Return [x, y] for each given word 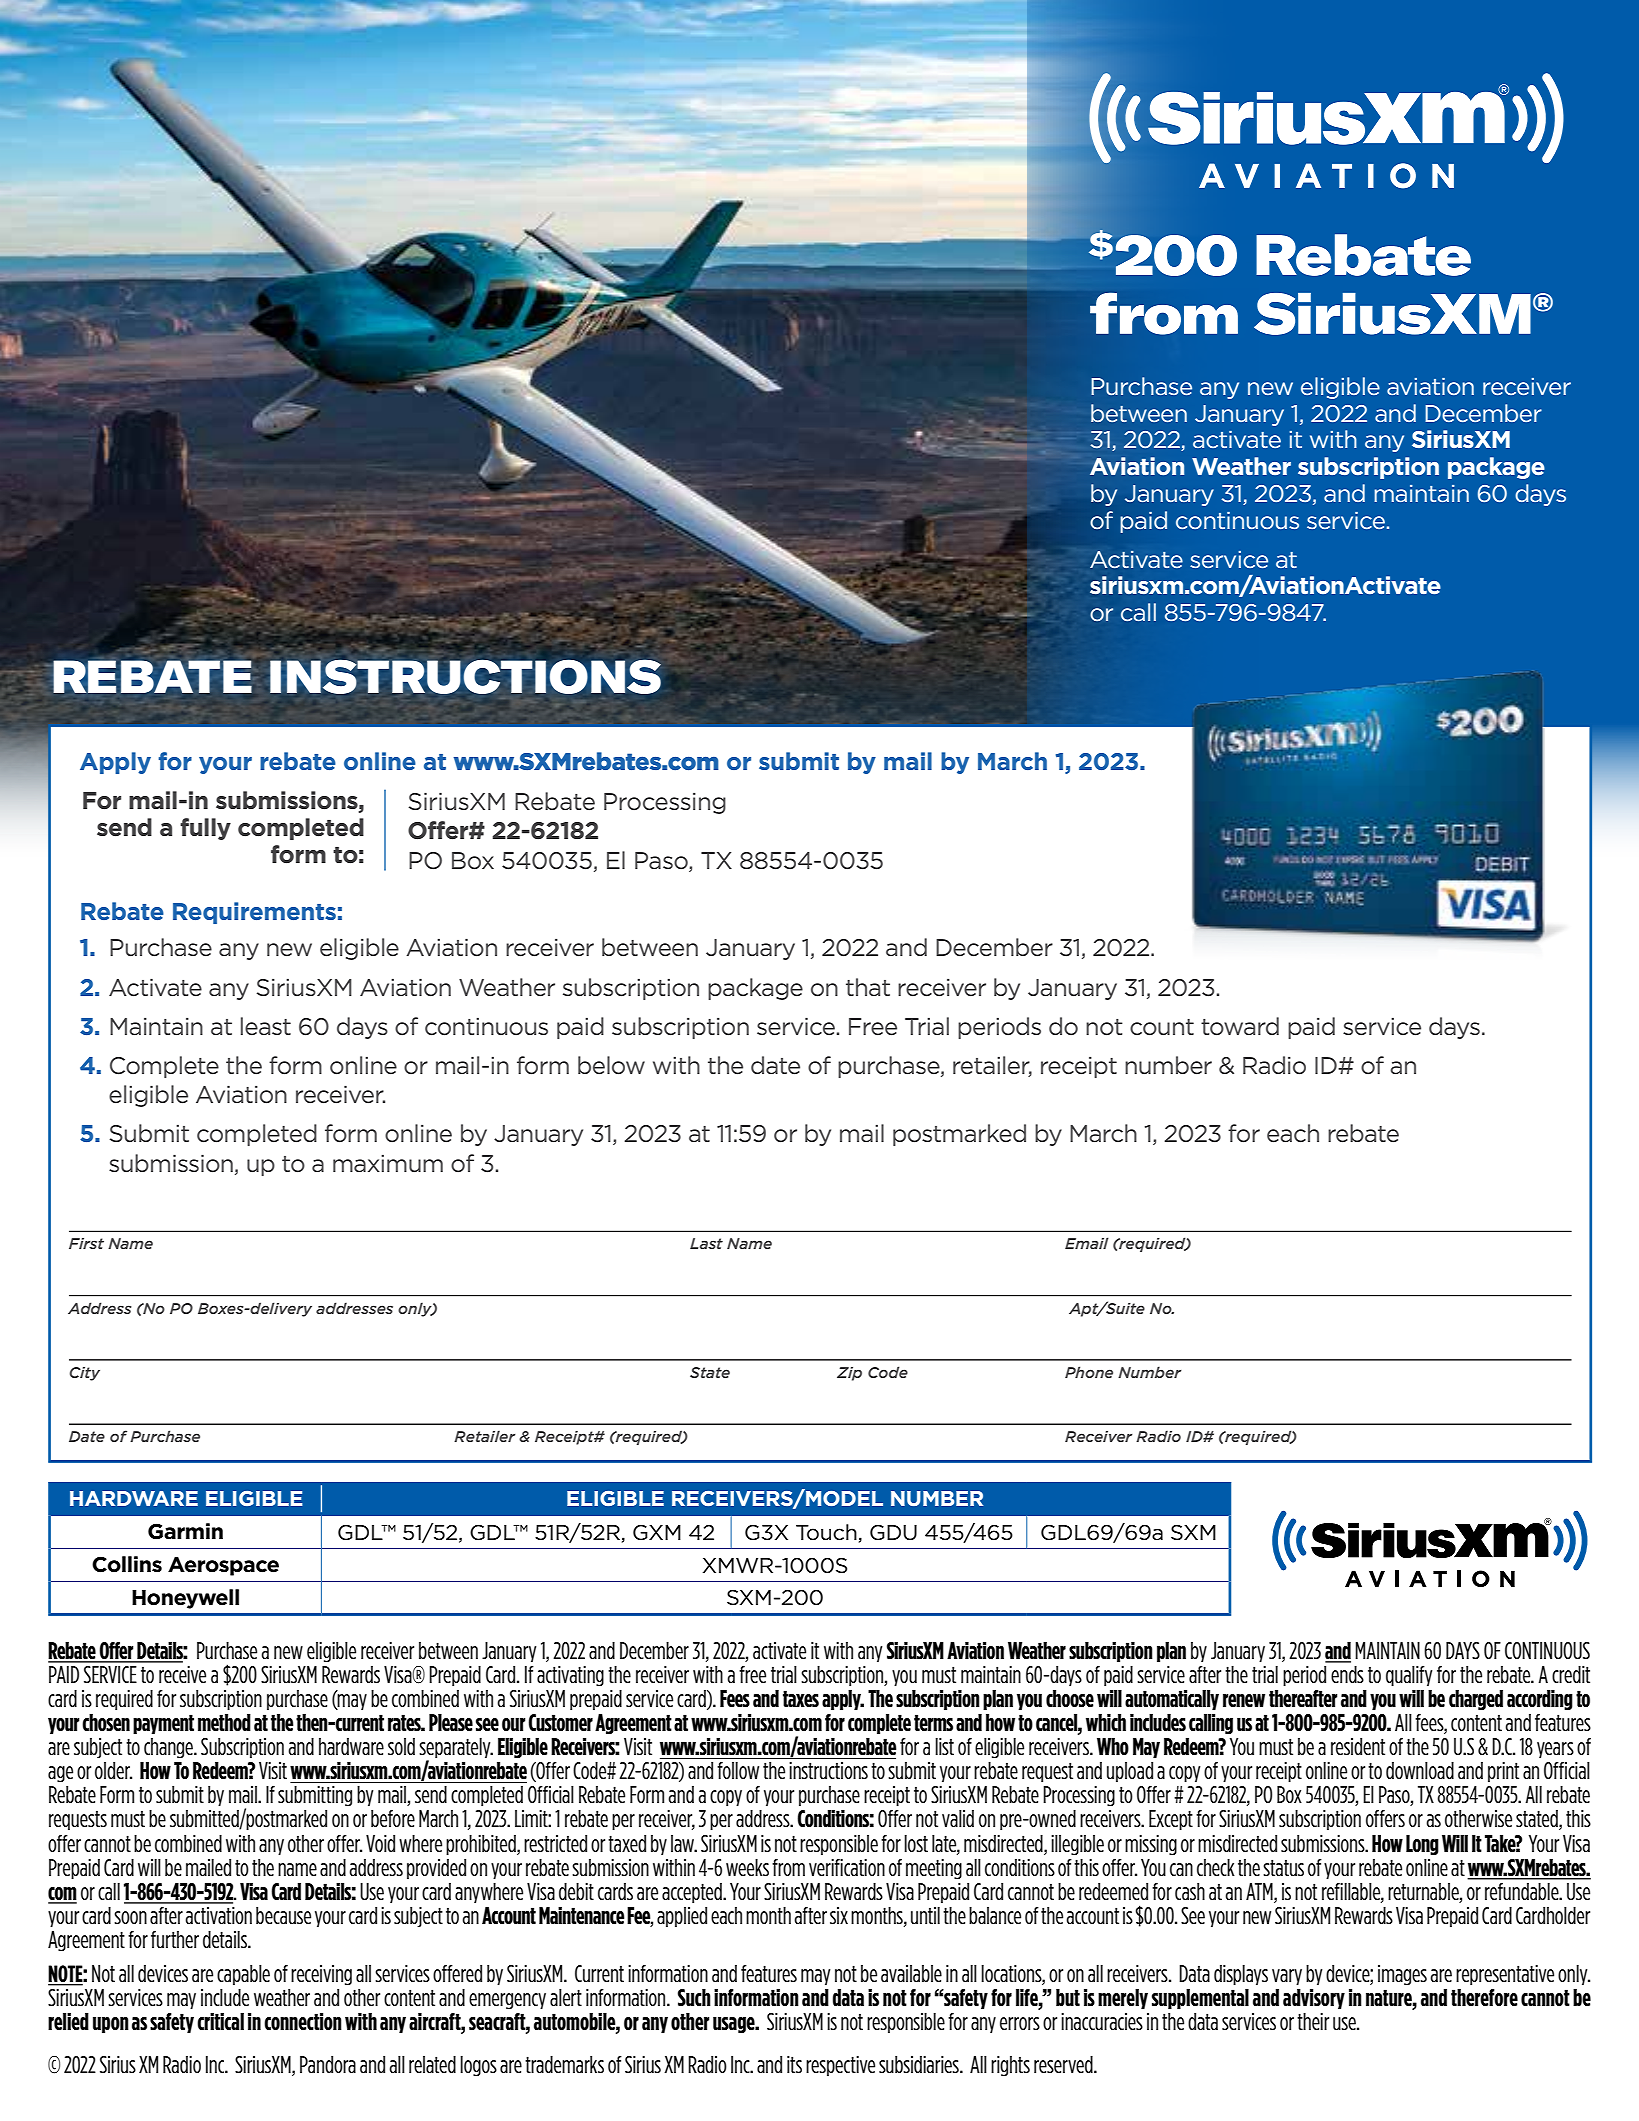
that [868, 987]
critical [220, 2022]
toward [1240, 1026]
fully [205, 829]
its [794, 2064]
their [1313, 2021]
